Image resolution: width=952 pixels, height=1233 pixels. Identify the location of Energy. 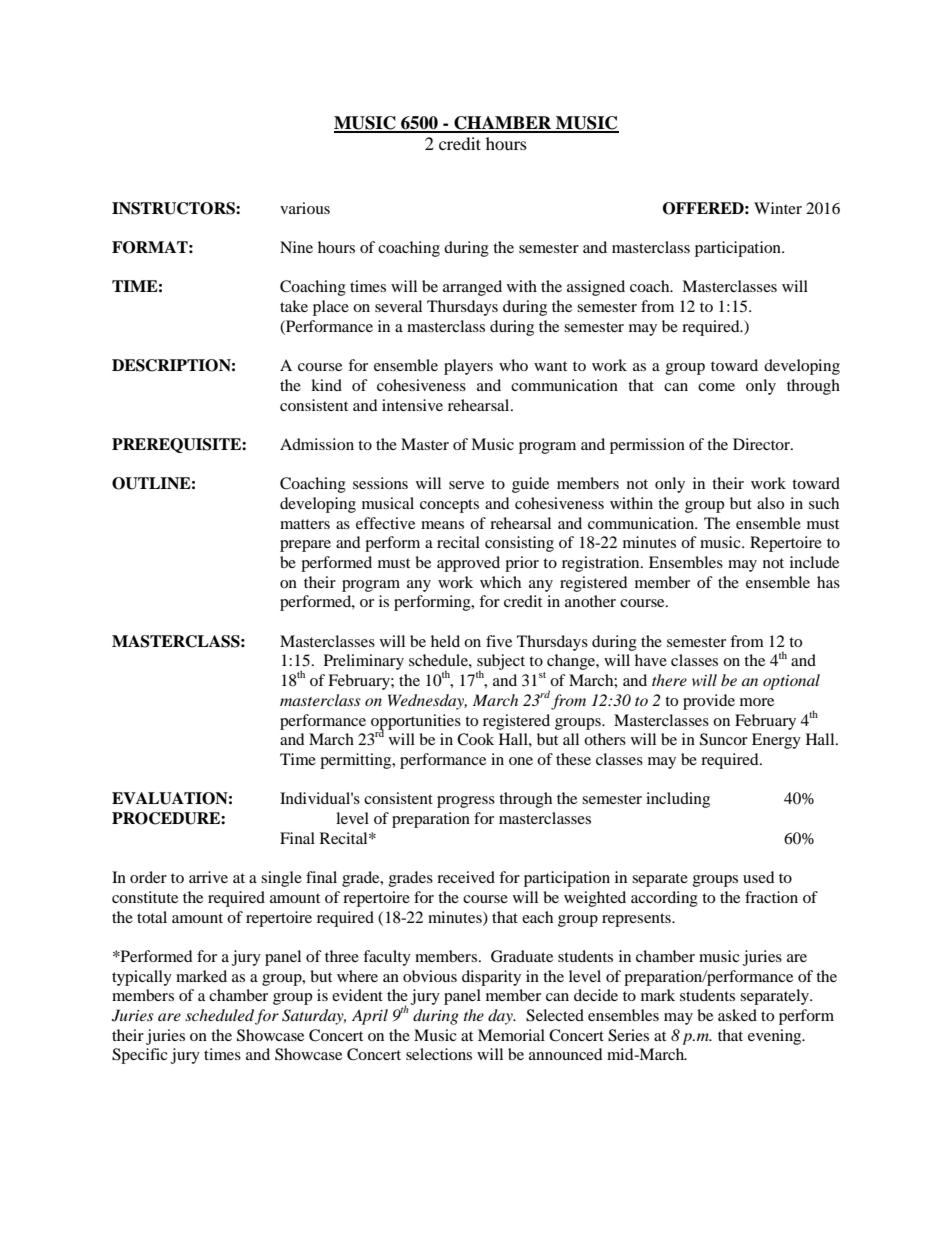
(776, 741).
